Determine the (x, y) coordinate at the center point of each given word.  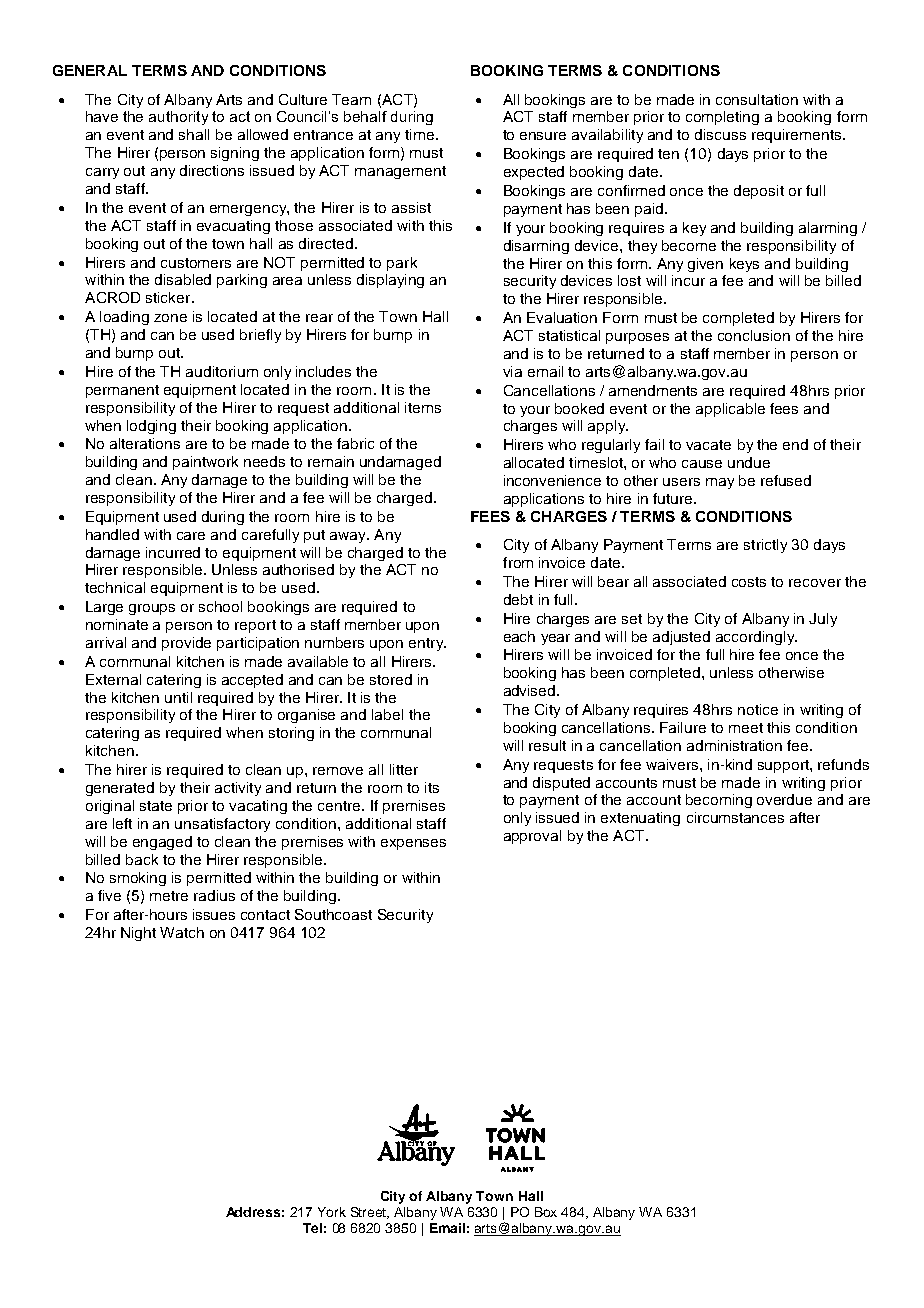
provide (186, 644)
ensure (543, 136)
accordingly (756, 638)
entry (427, 644)
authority (178, 118)
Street (370, 1213)
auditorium (222, 371)
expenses (413, 844)
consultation (757, 99)
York (332, 1212)
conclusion (754, 335)
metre (169, 896)
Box (546, 1212)
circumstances (735, 817)
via (512, 371)
